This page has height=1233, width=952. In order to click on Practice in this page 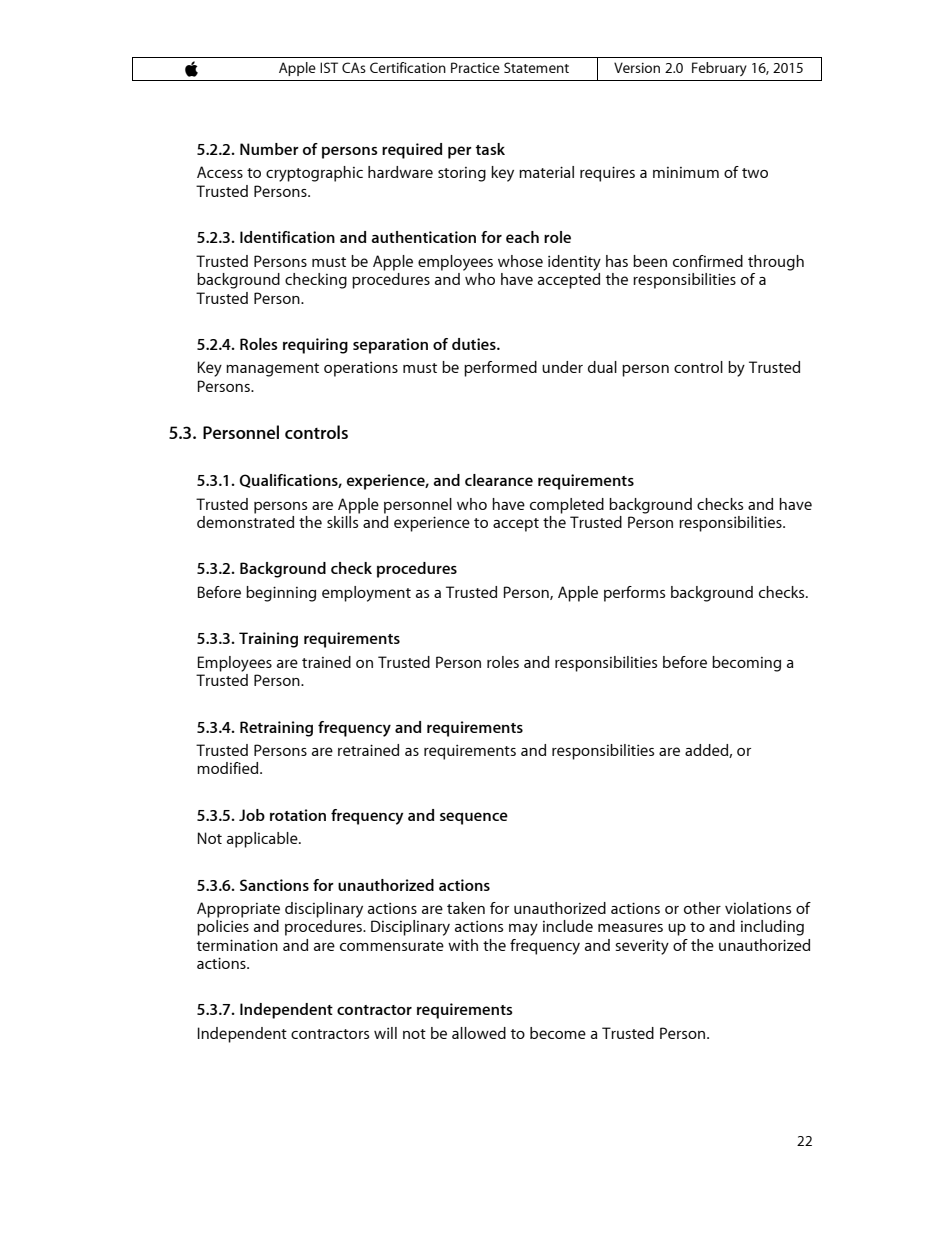, I will do `click(475, 67)`.
